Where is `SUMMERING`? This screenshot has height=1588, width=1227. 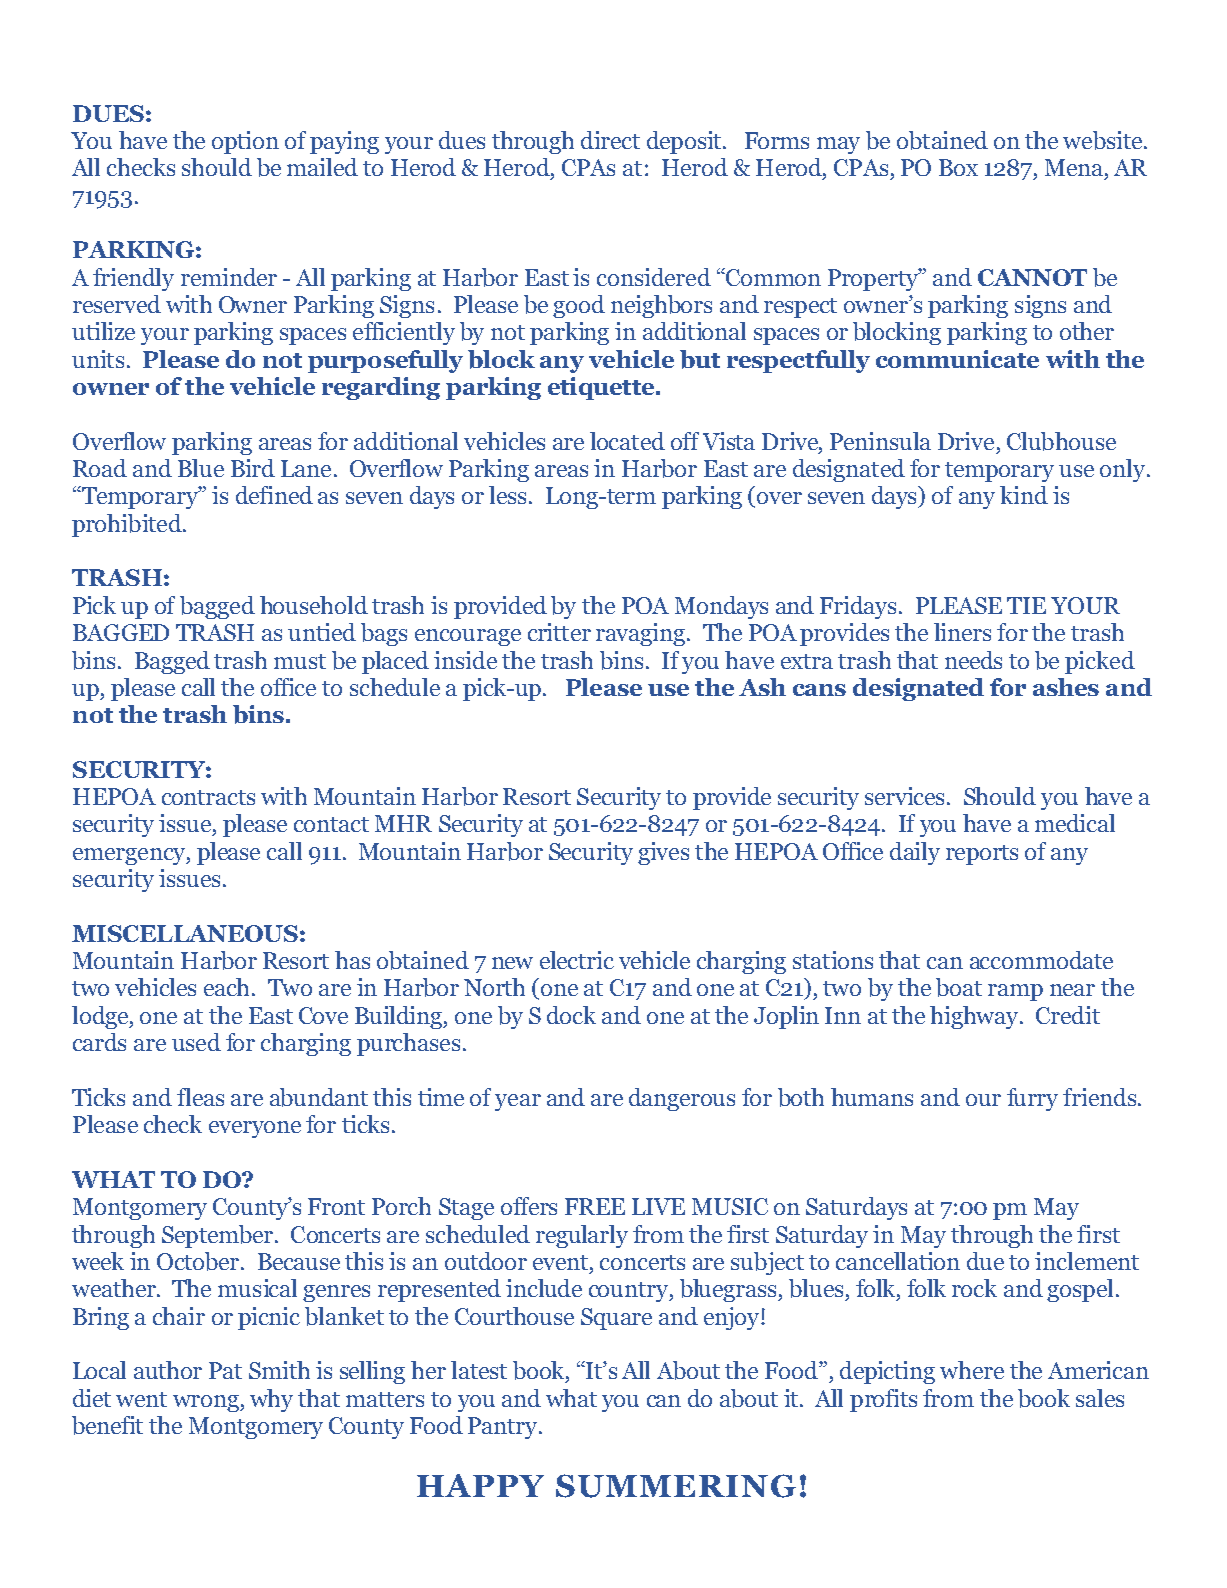 SUMMERING is located at coordinates (676, 1486).
